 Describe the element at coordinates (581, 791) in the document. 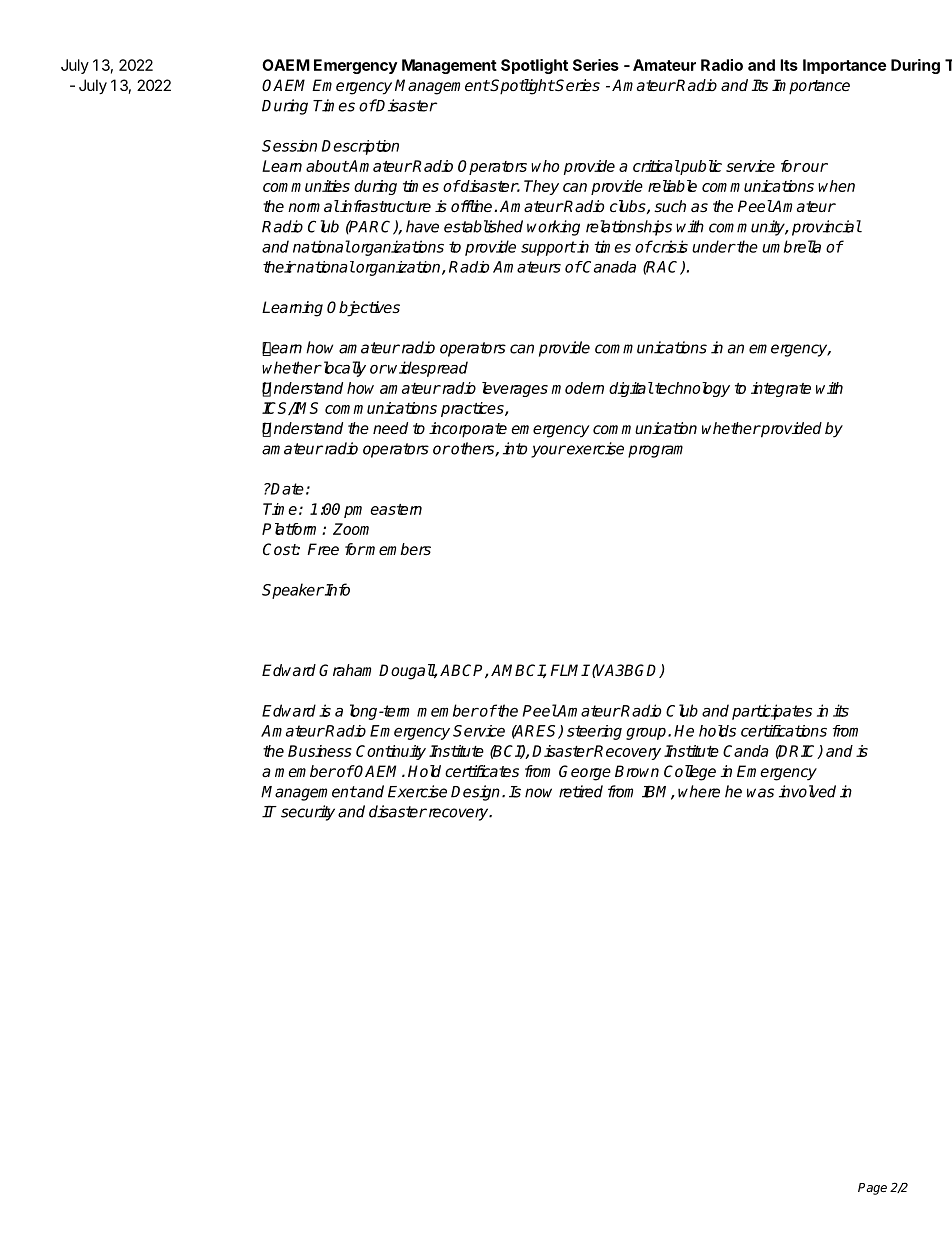

I see `retired` at that location.
